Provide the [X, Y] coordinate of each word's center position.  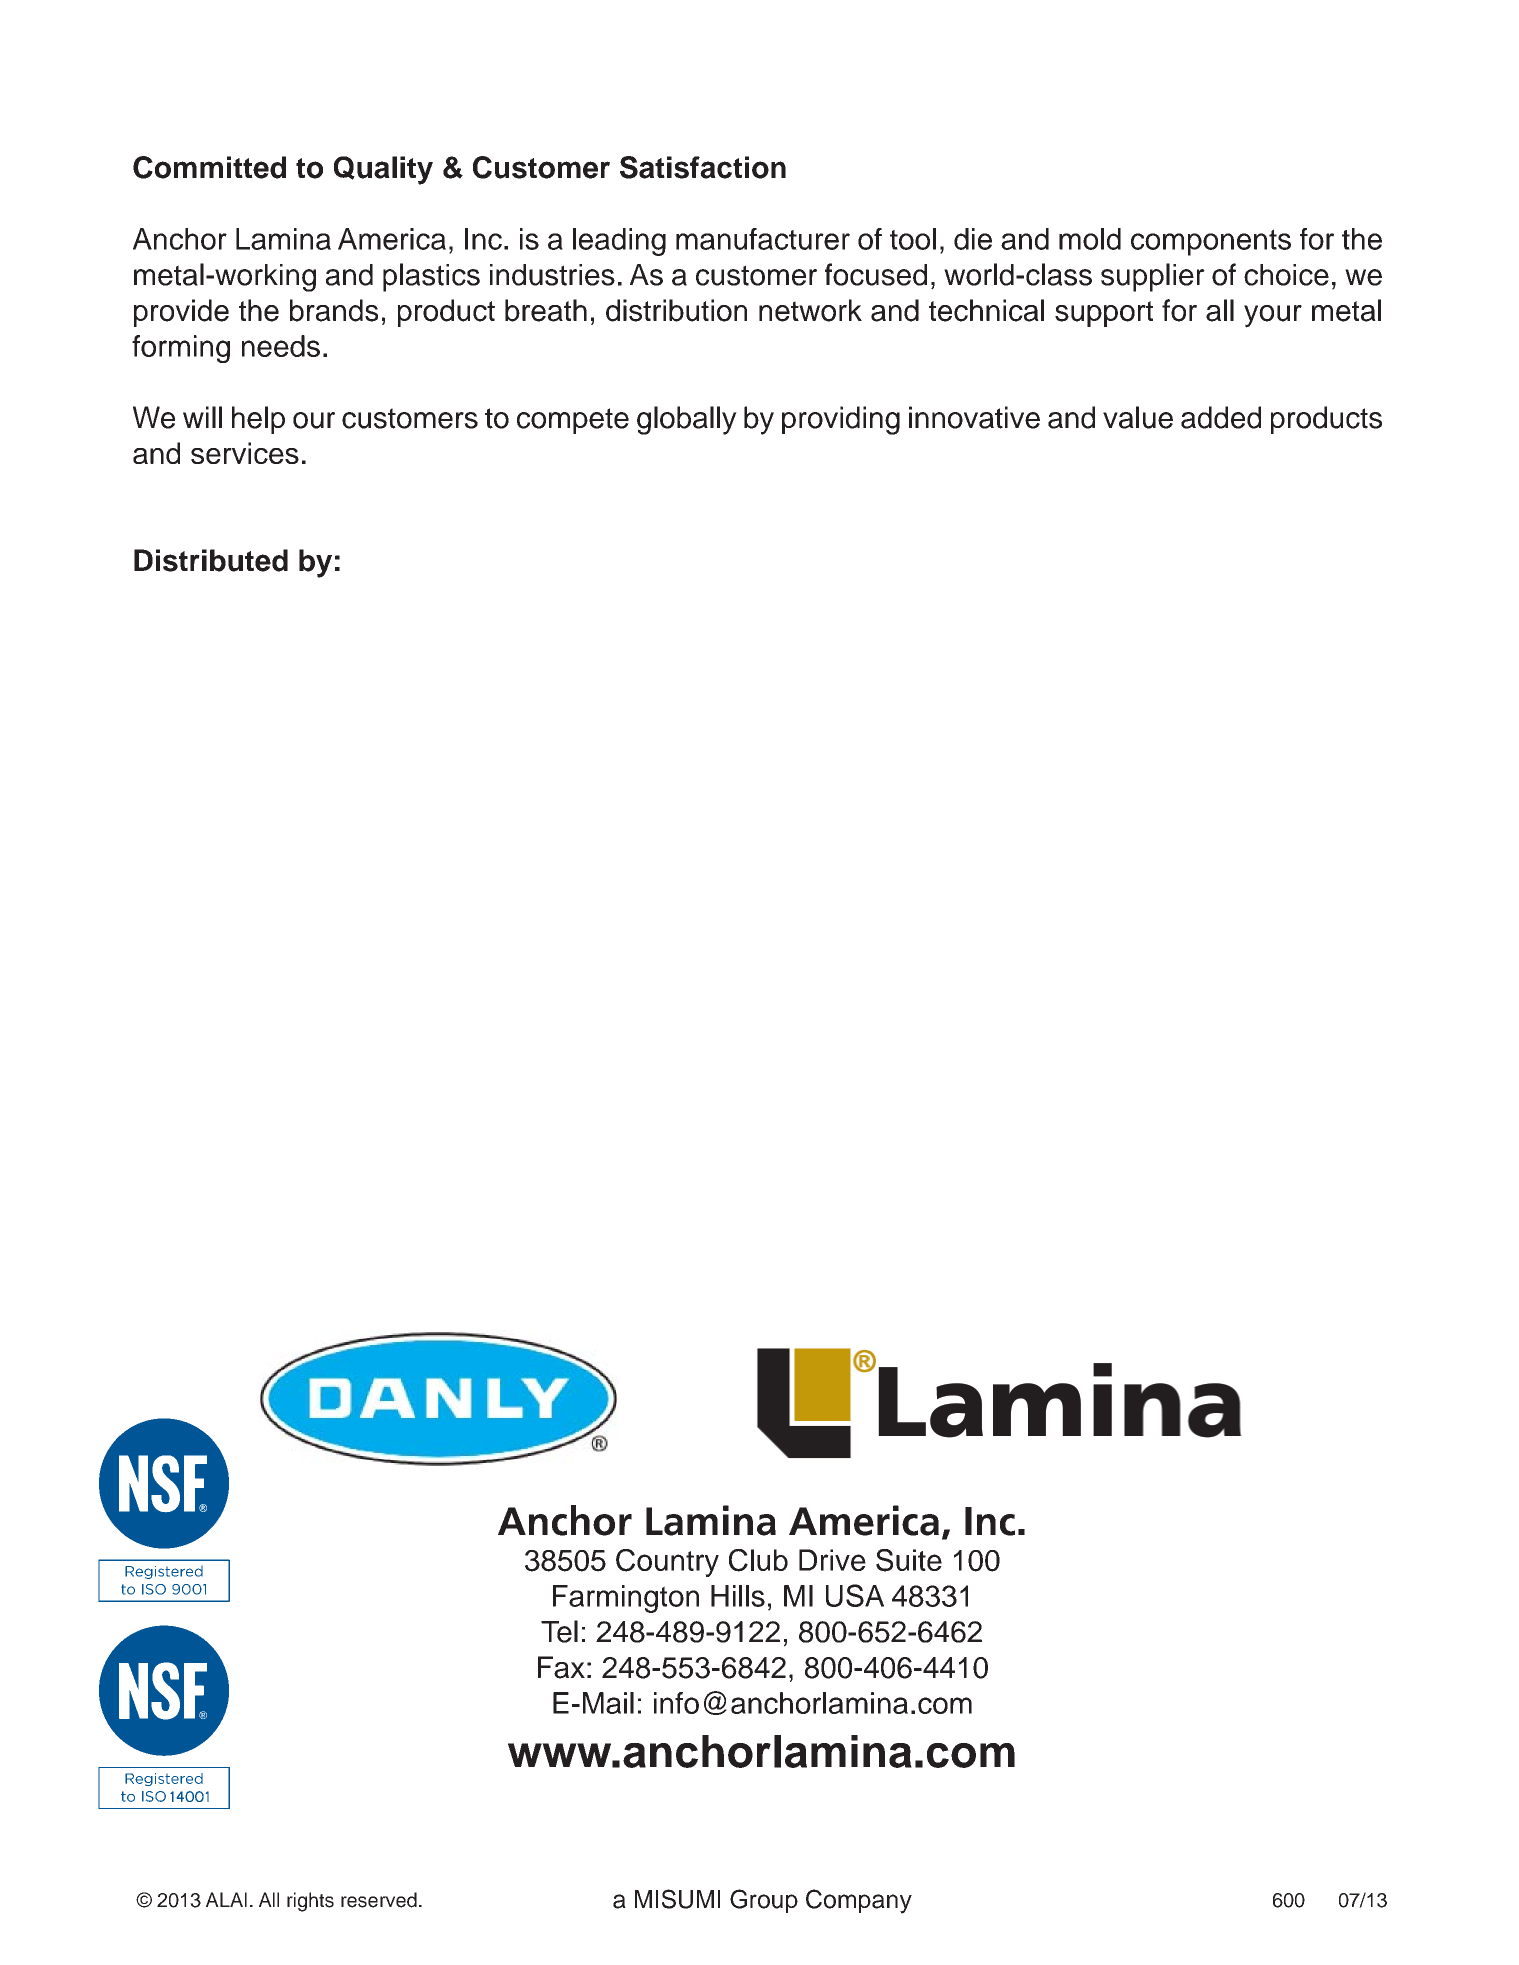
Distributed [211, 560]
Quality [383, 170]
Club [758, 1560]
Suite [909, 1560]
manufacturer [763, 239]
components [1211, 242]
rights [310, 1902]
